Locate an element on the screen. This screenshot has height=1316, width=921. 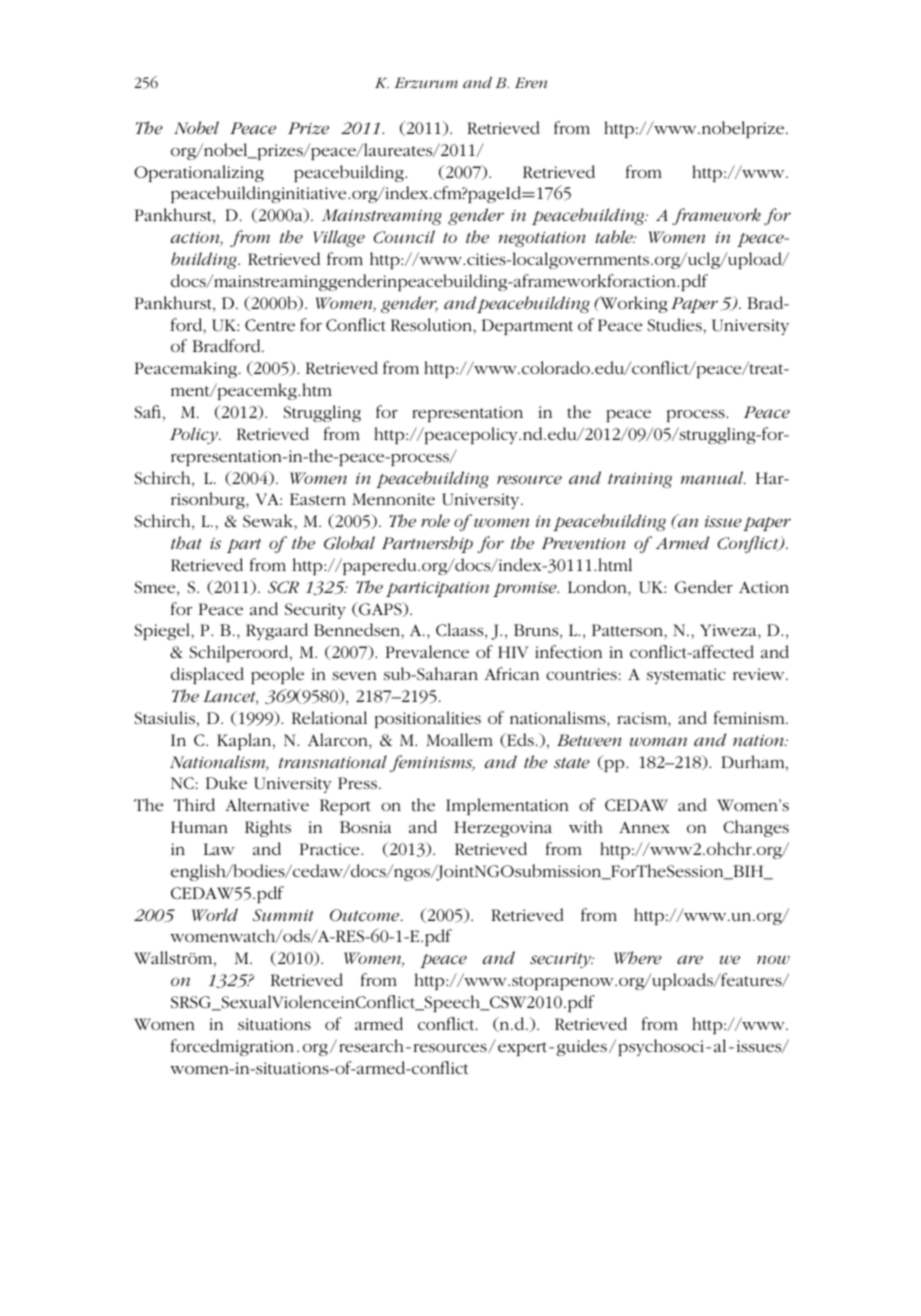
displaced is located at coordinates (207, 675).
